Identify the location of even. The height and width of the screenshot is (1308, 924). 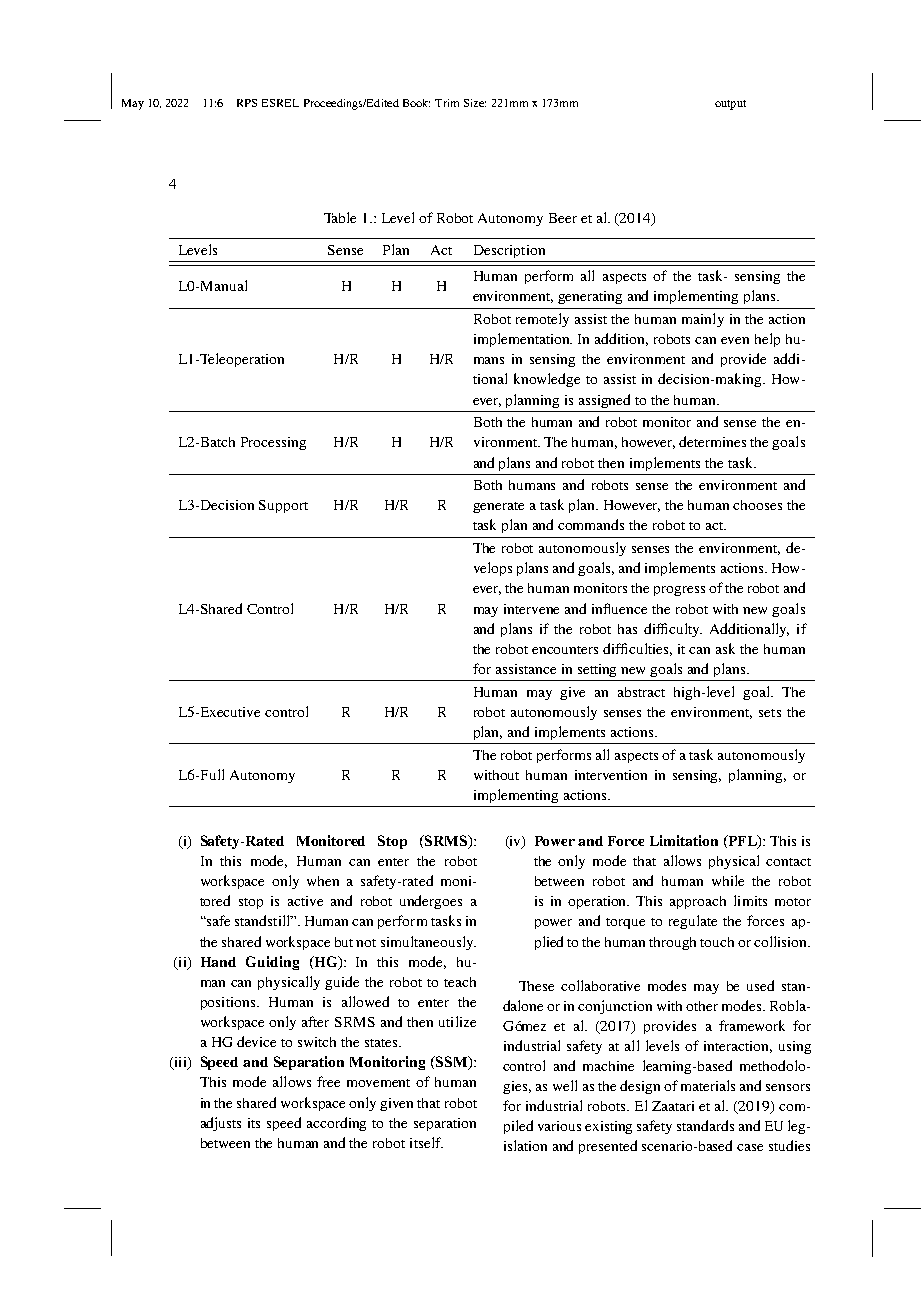
(735, 340).
